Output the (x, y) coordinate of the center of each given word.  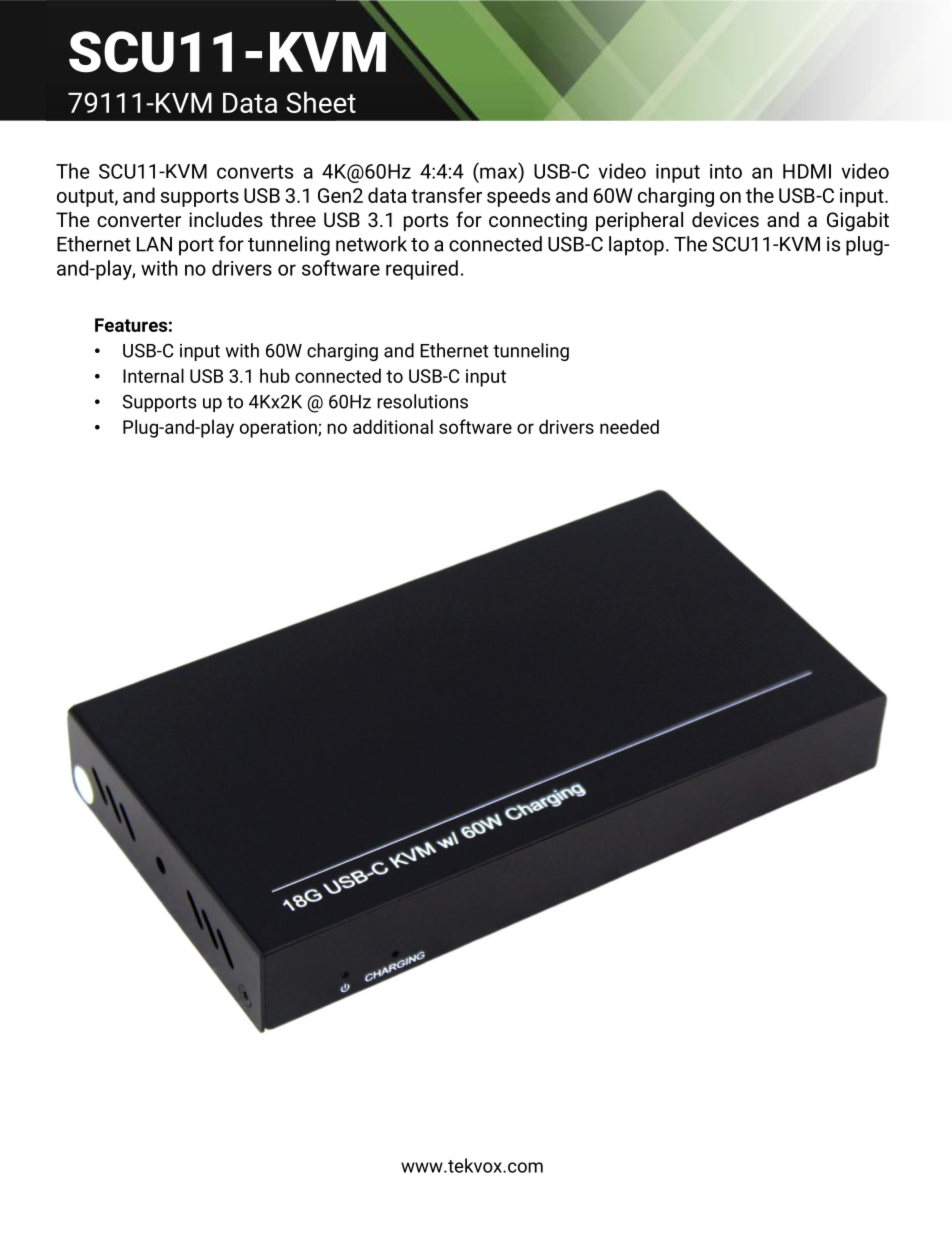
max (500, 174)
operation (279, 429)
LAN (154, 244)
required (422, 270)
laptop (636, 246)
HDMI (807, 171)
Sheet (321, 102)
